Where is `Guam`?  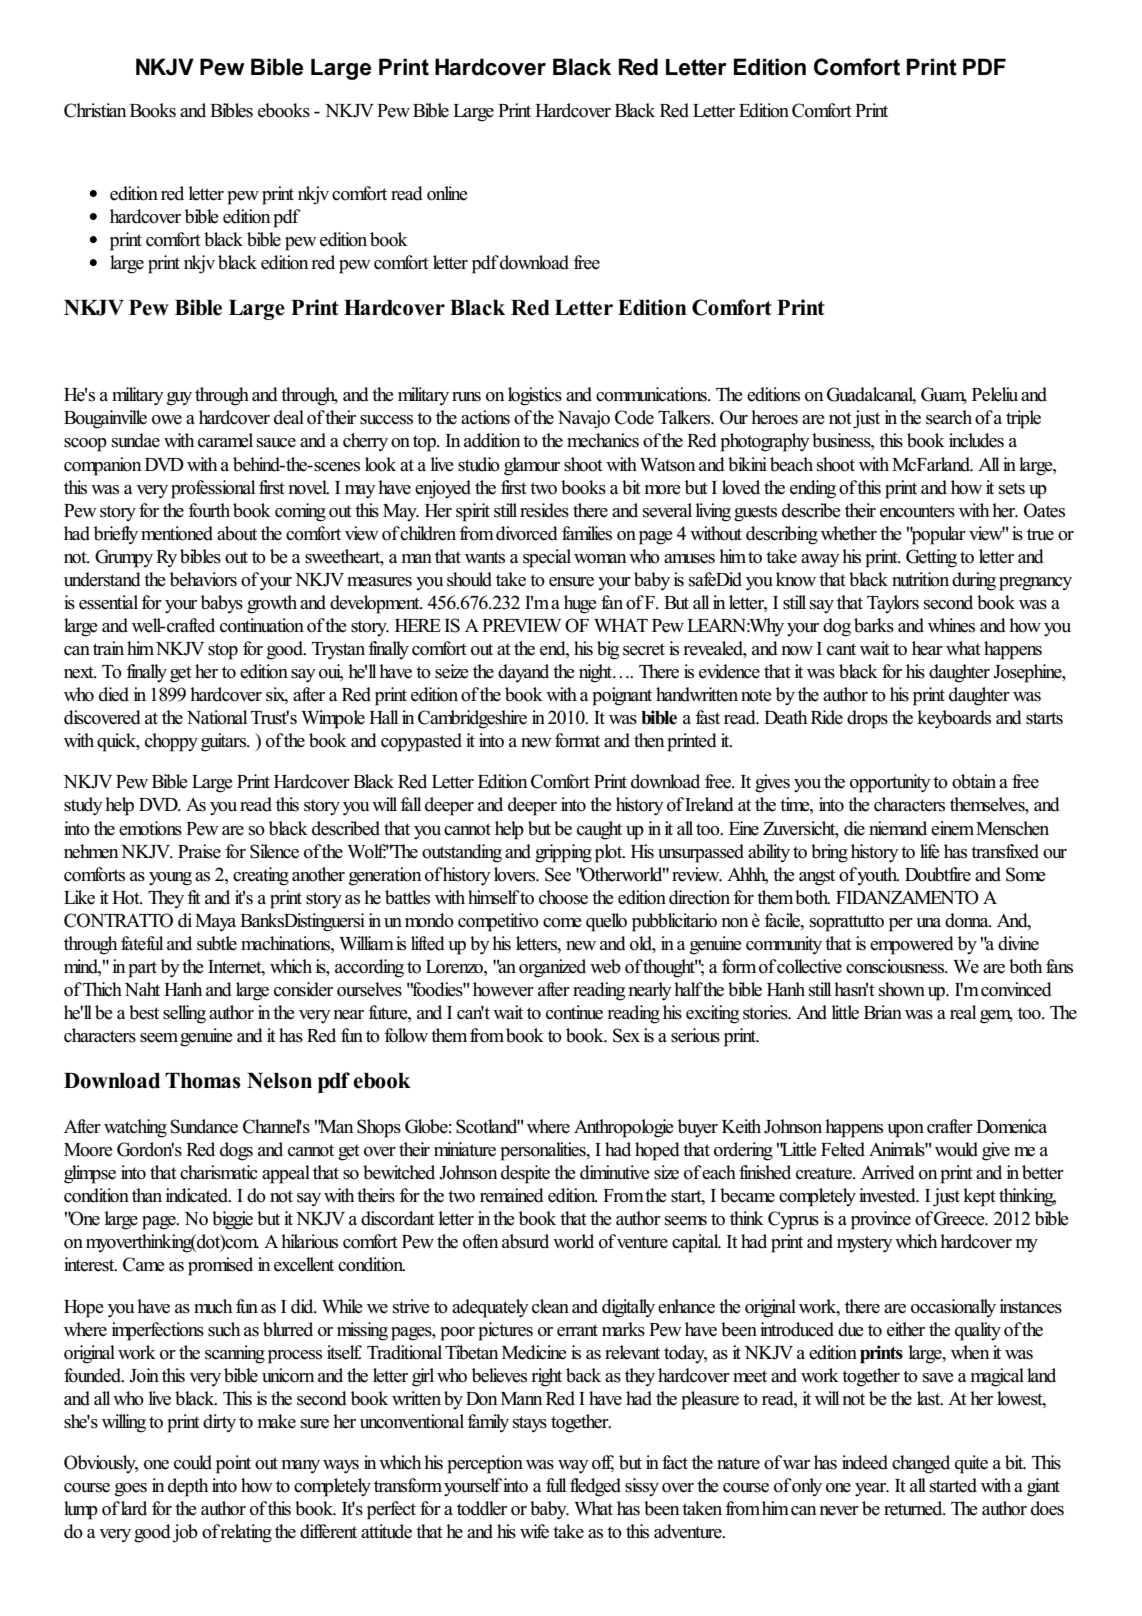 Guam is located at coordinates (944, 395).
